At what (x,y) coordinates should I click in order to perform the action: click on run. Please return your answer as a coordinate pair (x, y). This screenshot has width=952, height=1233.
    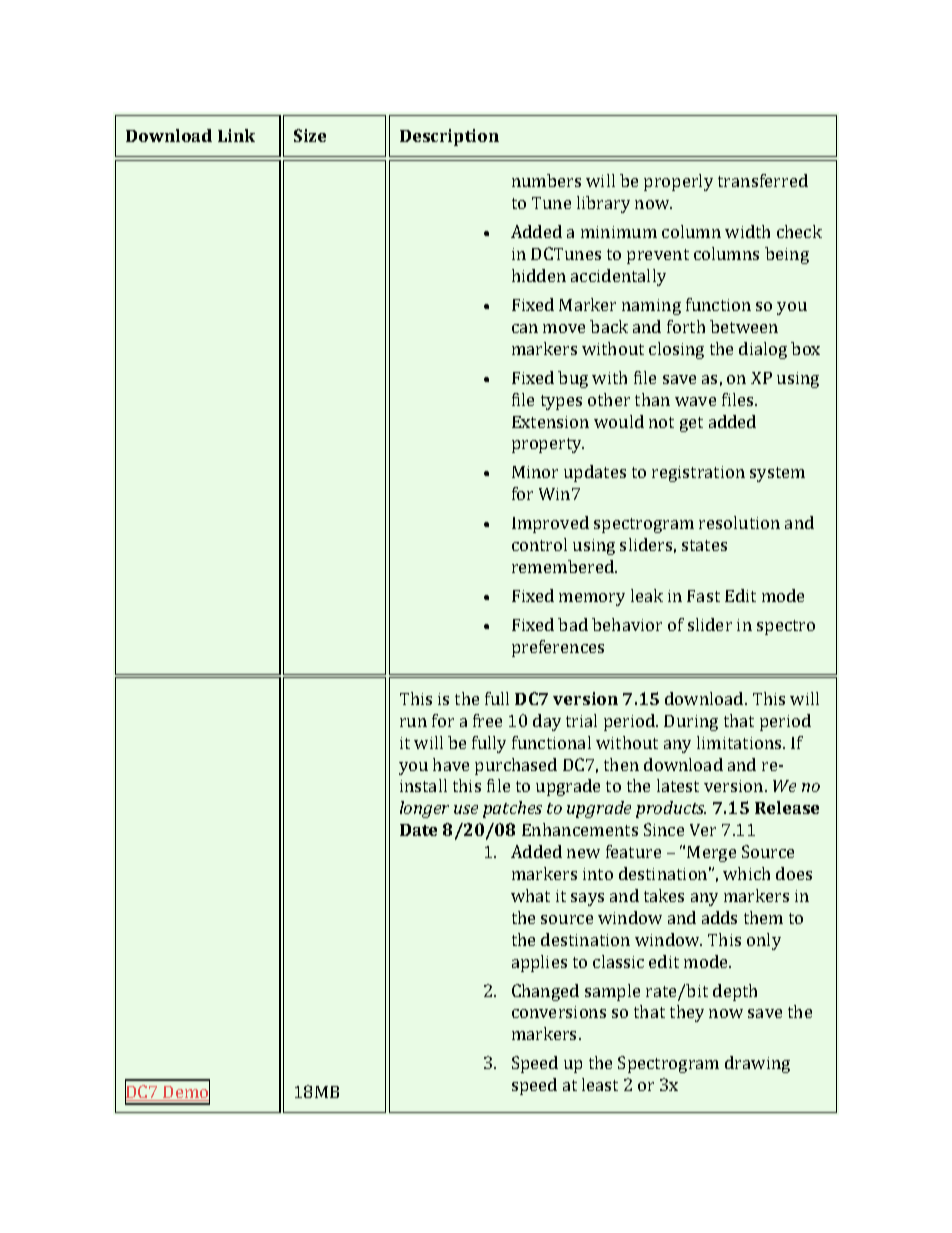
    Looking at the image, I should click on (413, 722).
